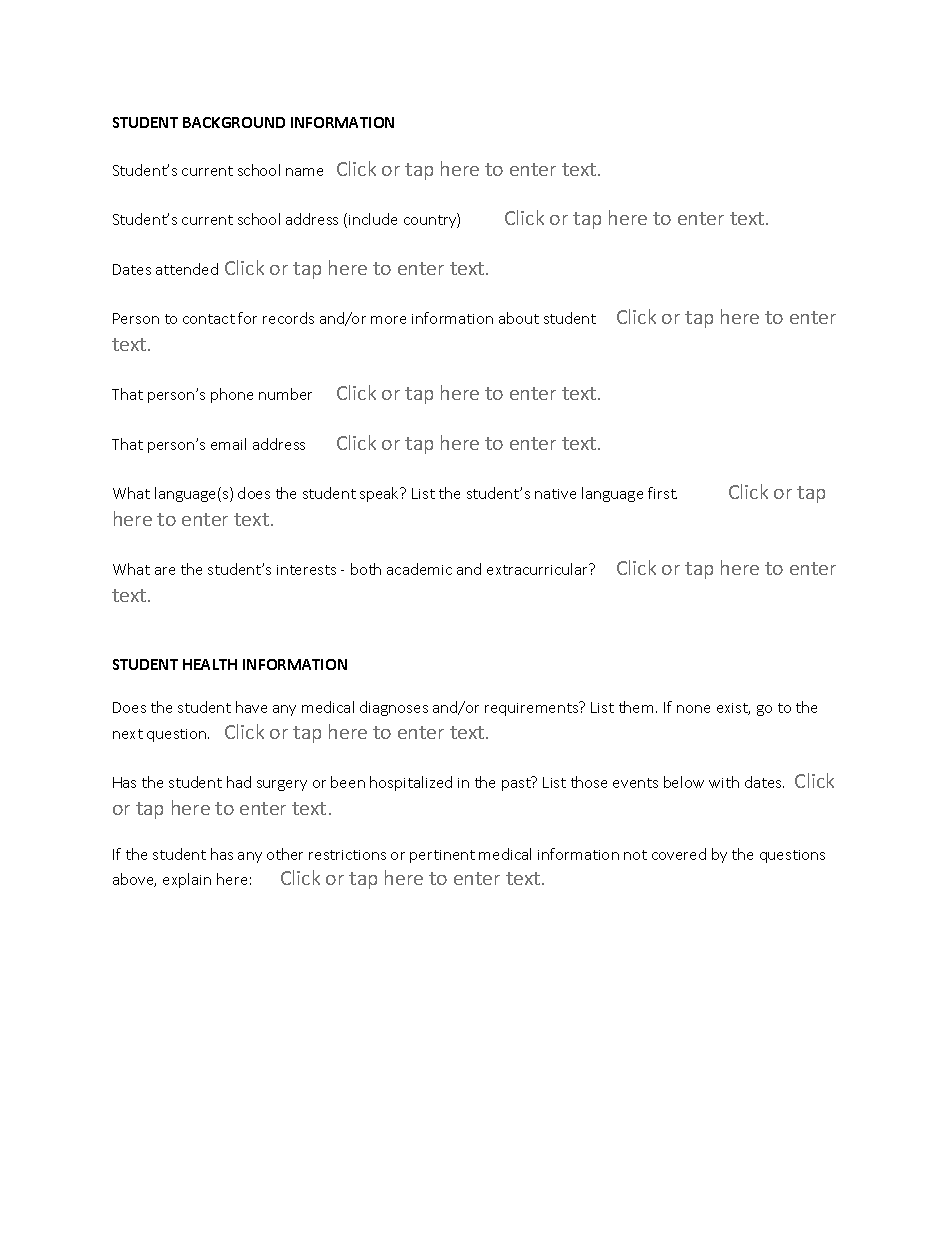 This document has width=952, height=1233. What do you see at coordinates (519, 318) in the document?
I see `about` at bounding box center [519, 318].
